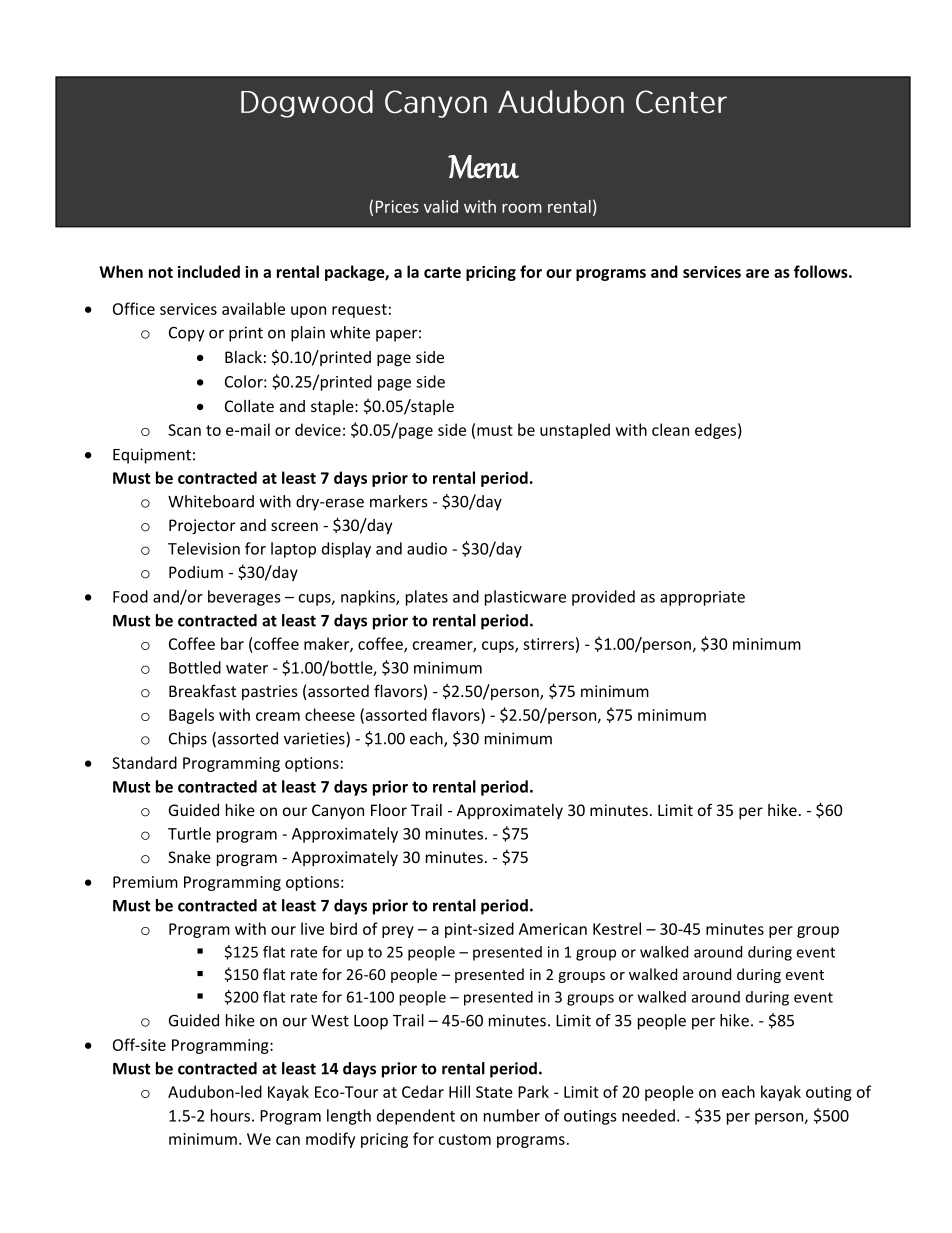 The height and width of the screenshot is (1233, 952). Describe the element at coordinates (603, 598) in the screenshot. I see `provided` at that location.
